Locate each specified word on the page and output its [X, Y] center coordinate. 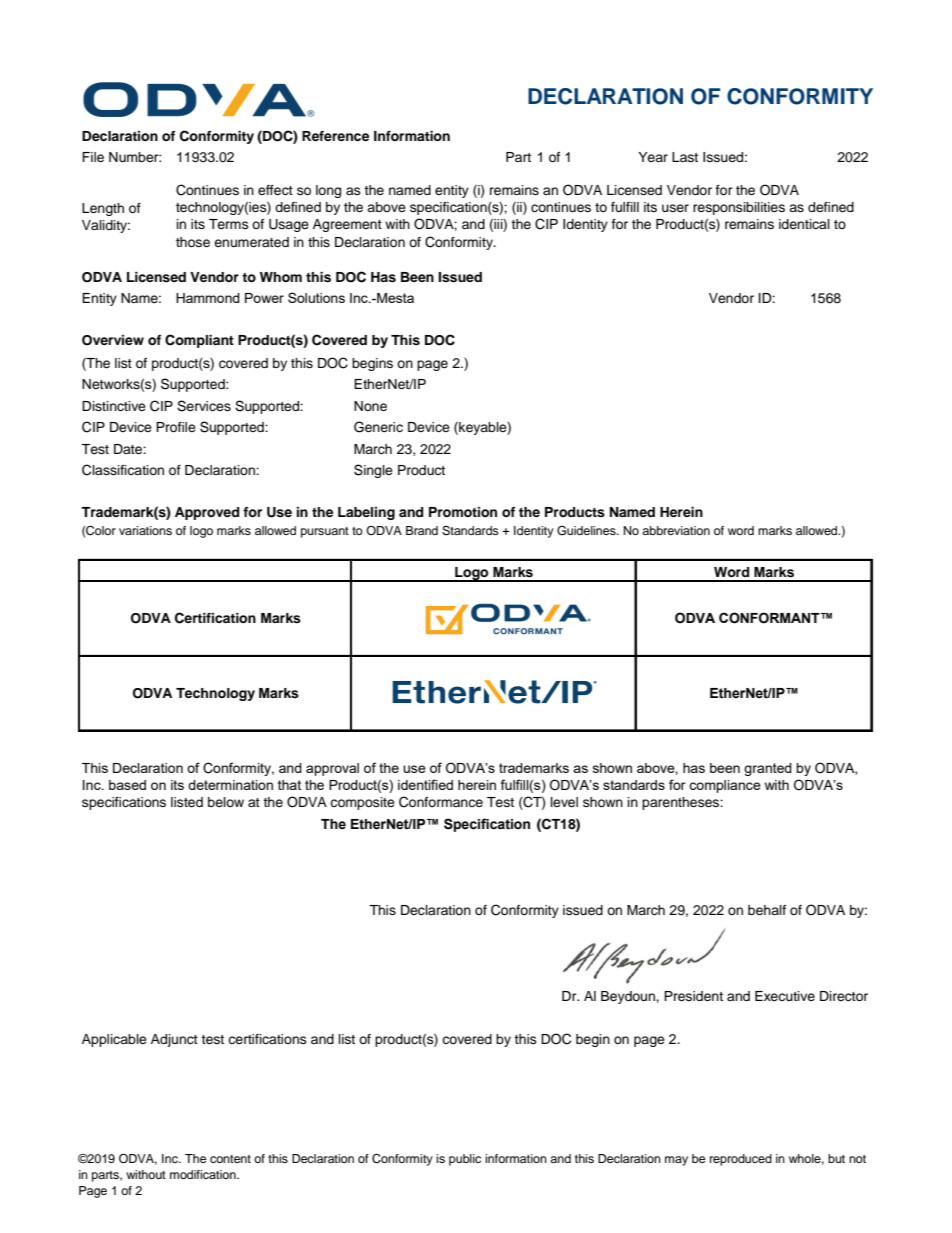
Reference [335, 136]
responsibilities [739, 208]
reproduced [741, 1160]
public [465, 1160]
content [230, 1159]
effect [275, 190]
